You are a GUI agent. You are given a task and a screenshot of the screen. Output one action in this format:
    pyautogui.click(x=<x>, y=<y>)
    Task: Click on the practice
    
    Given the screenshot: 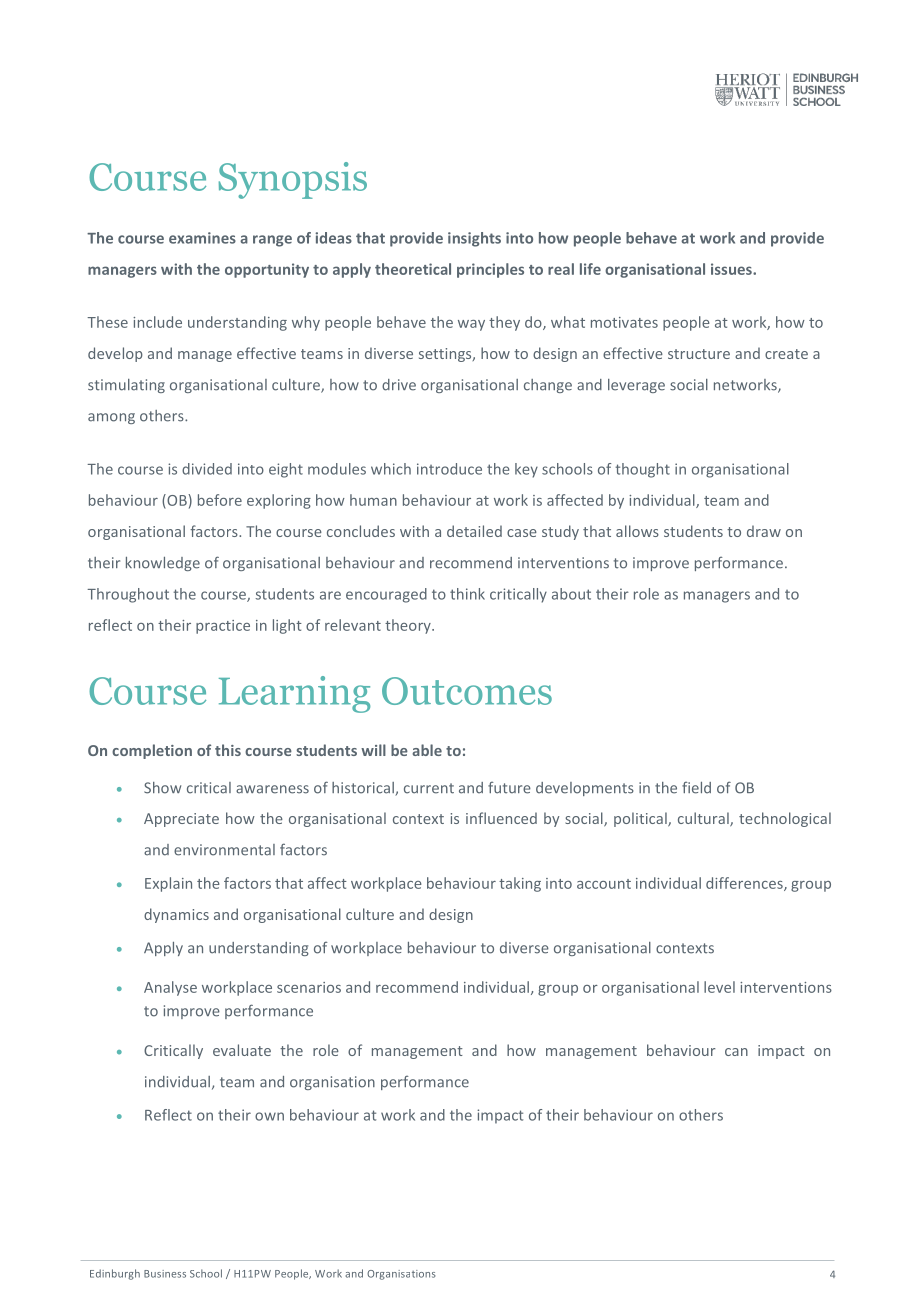 What is the action you would take?
    pyautogui.click(x=223, y=627)
